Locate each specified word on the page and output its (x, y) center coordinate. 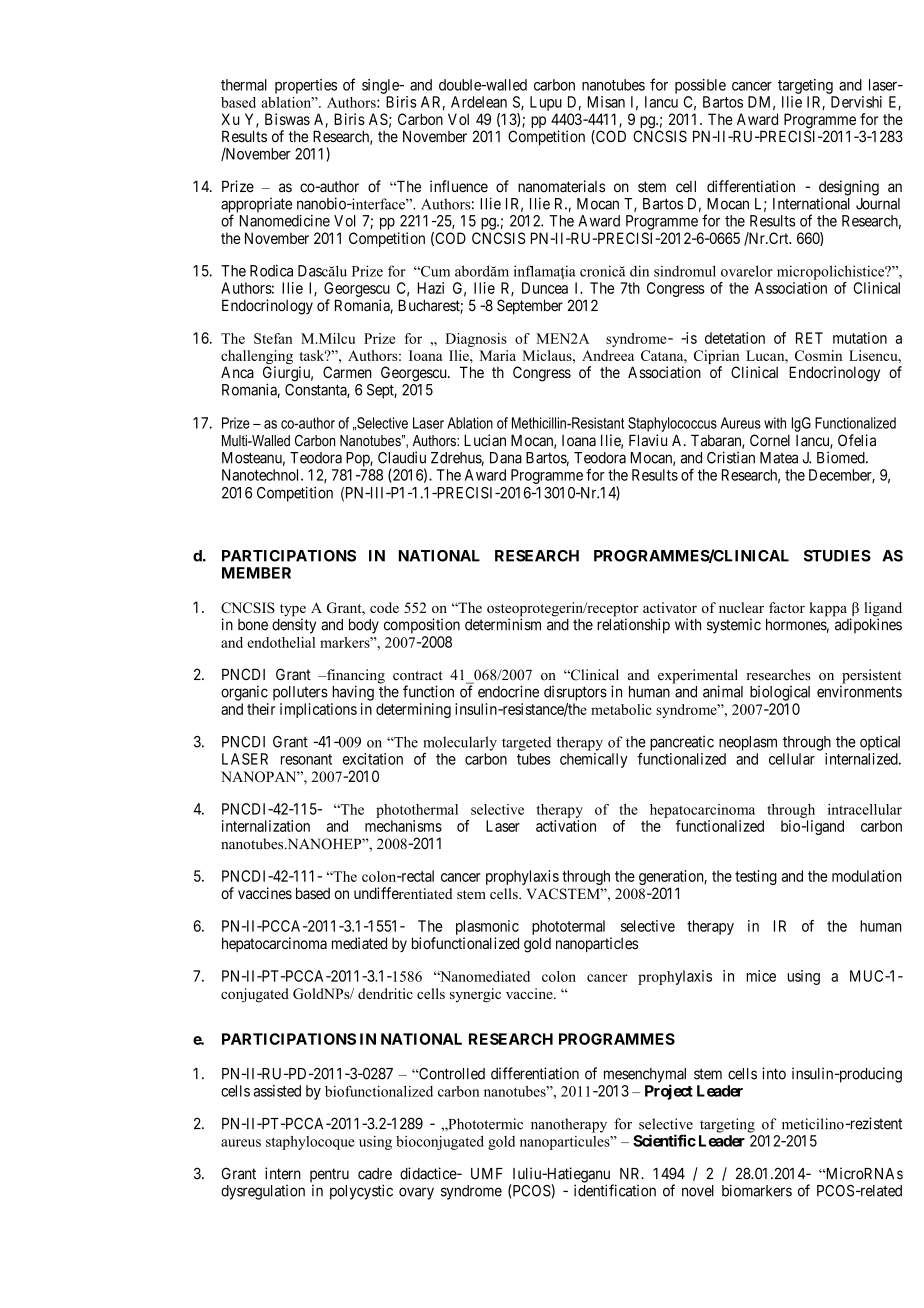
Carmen (347, 372)
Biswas (287, 119)
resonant (306, 759)
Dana (506, 458)
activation (566, 826)
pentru (329, 1176)
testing (756, 877)
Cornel (770, 440)
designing (849, 189)
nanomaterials (561, 186)
